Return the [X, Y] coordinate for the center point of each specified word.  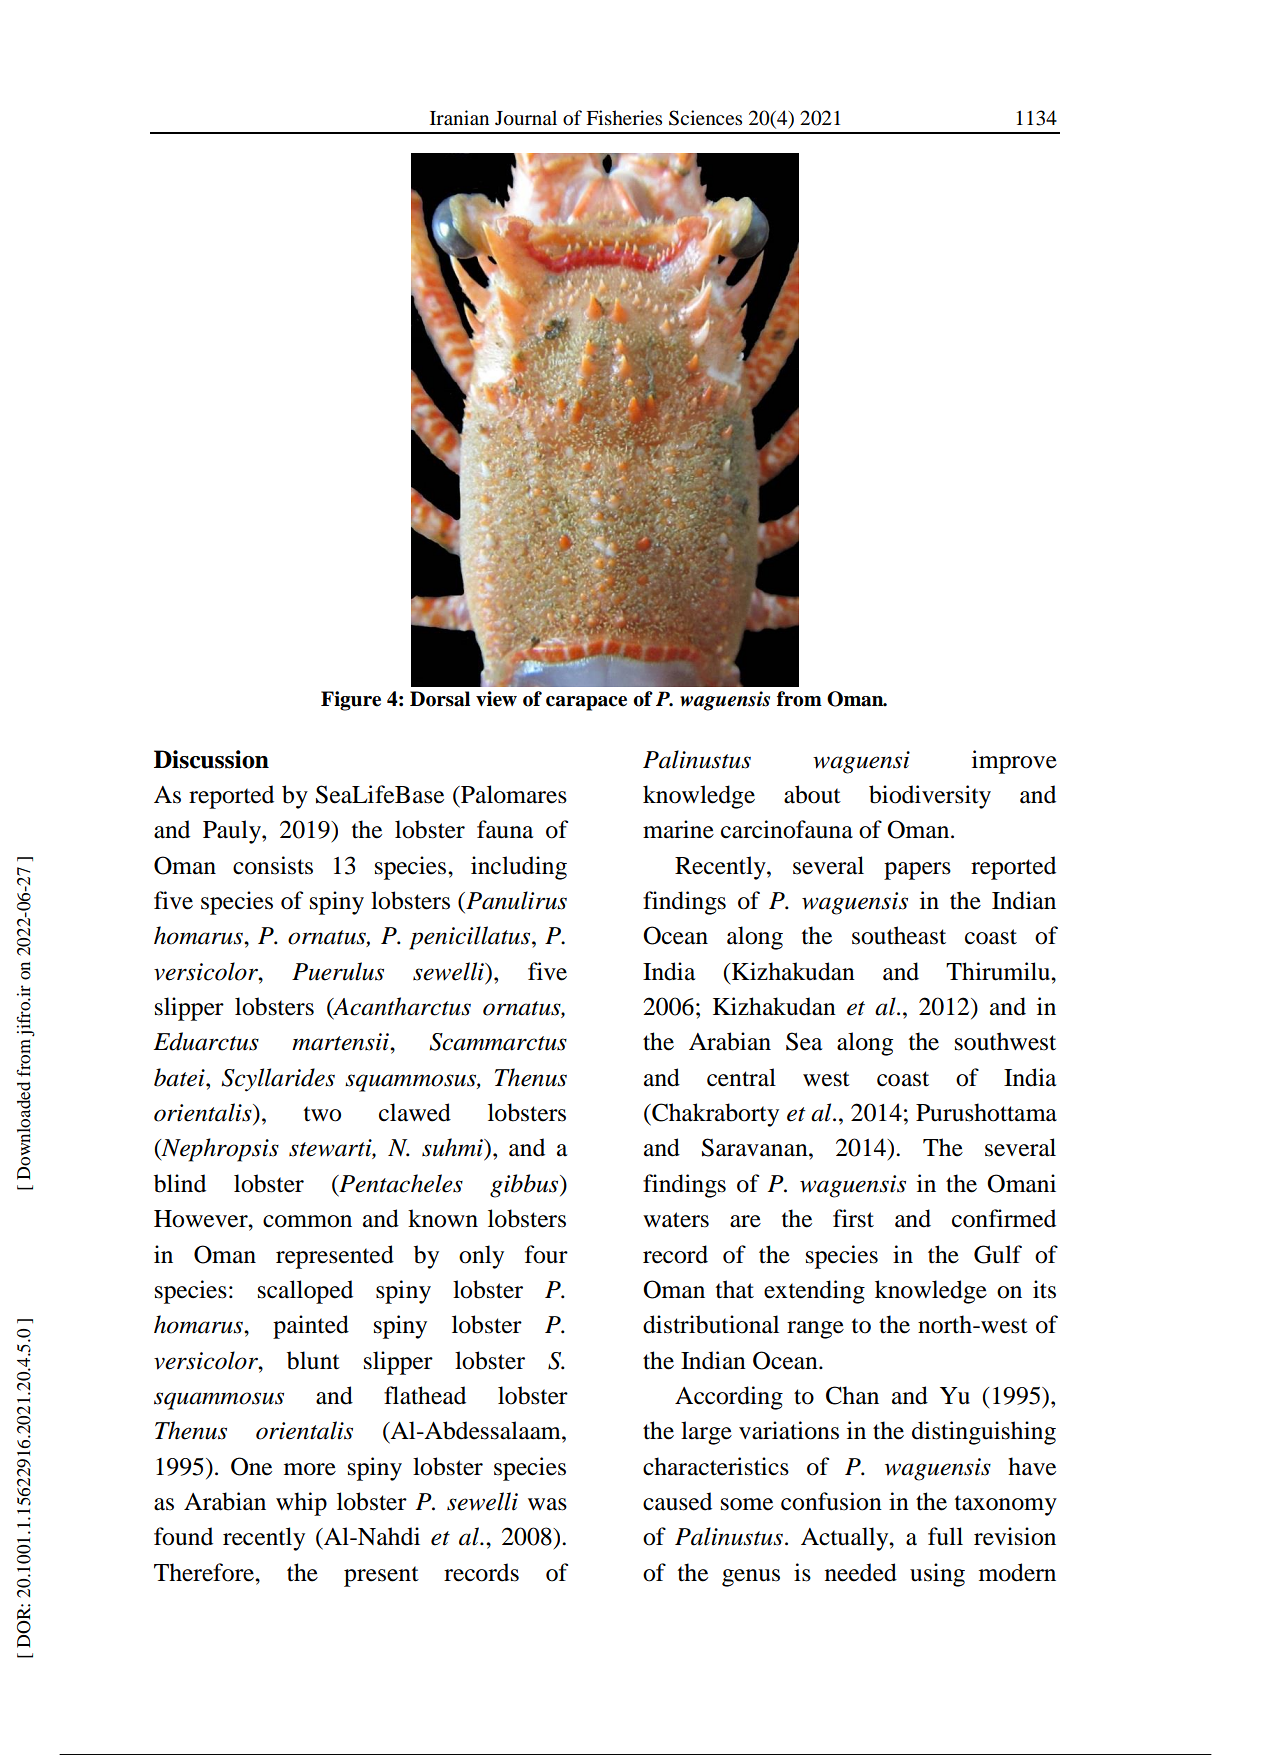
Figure [351, 701]
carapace [586, 703]
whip [301, 1504]
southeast [899, 935]
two [322, 1114]
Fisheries [624, 117]
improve [1014, 762]
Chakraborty [714, 1115]
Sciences [705, 118]
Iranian [459, 117]
